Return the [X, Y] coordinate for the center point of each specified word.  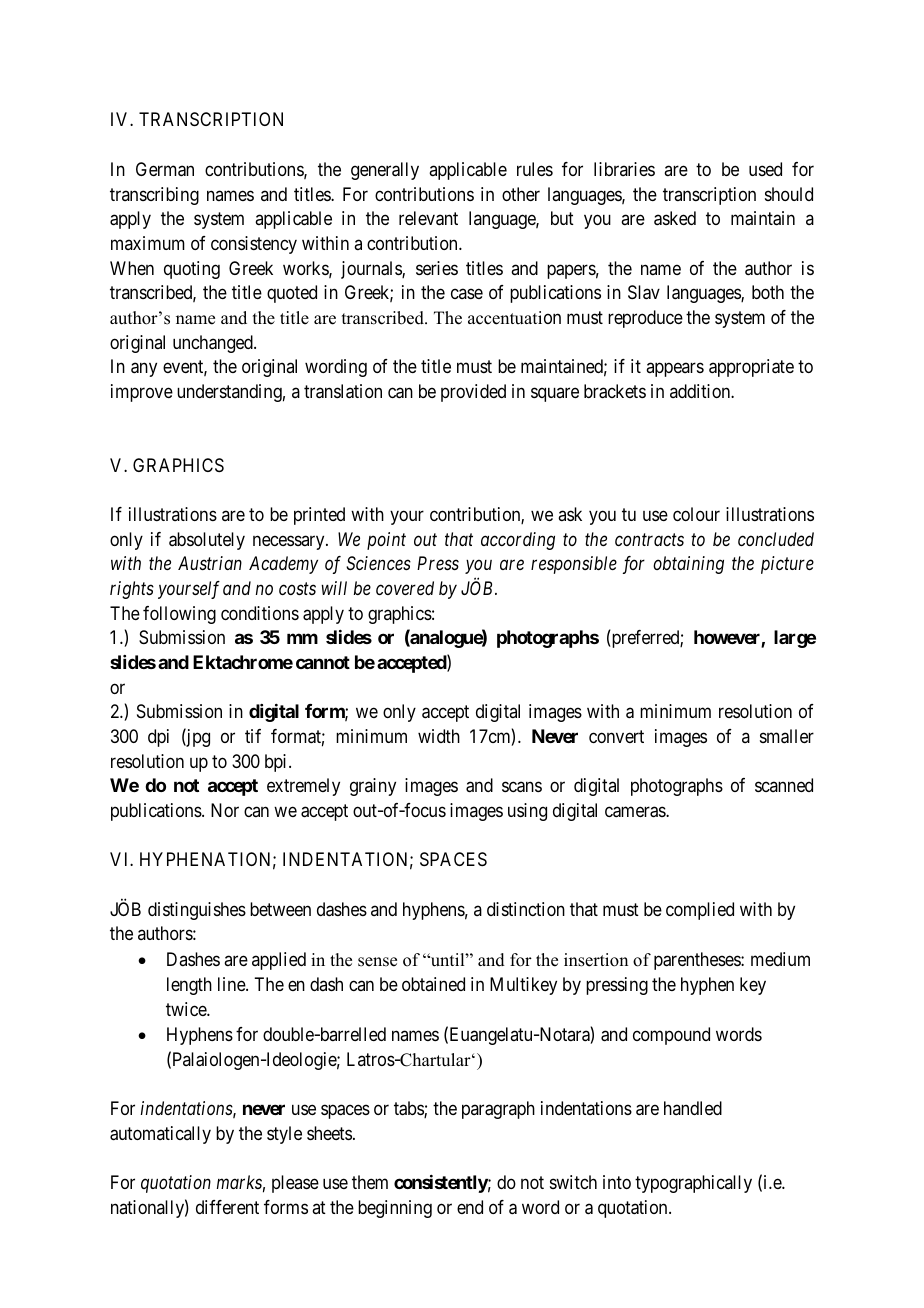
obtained [433, 984]
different [227, 1207]
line [232, 984]
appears [675, 370]
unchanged [214, 344]
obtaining [688, 565]
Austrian [210, 563]
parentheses [698, 961]
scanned [784, 785]
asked [675, 218]
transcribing [154, 196]
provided [473, 393]
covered [405, 588]
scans [522, 787]
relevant [428, 218]
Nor [225, 810]
